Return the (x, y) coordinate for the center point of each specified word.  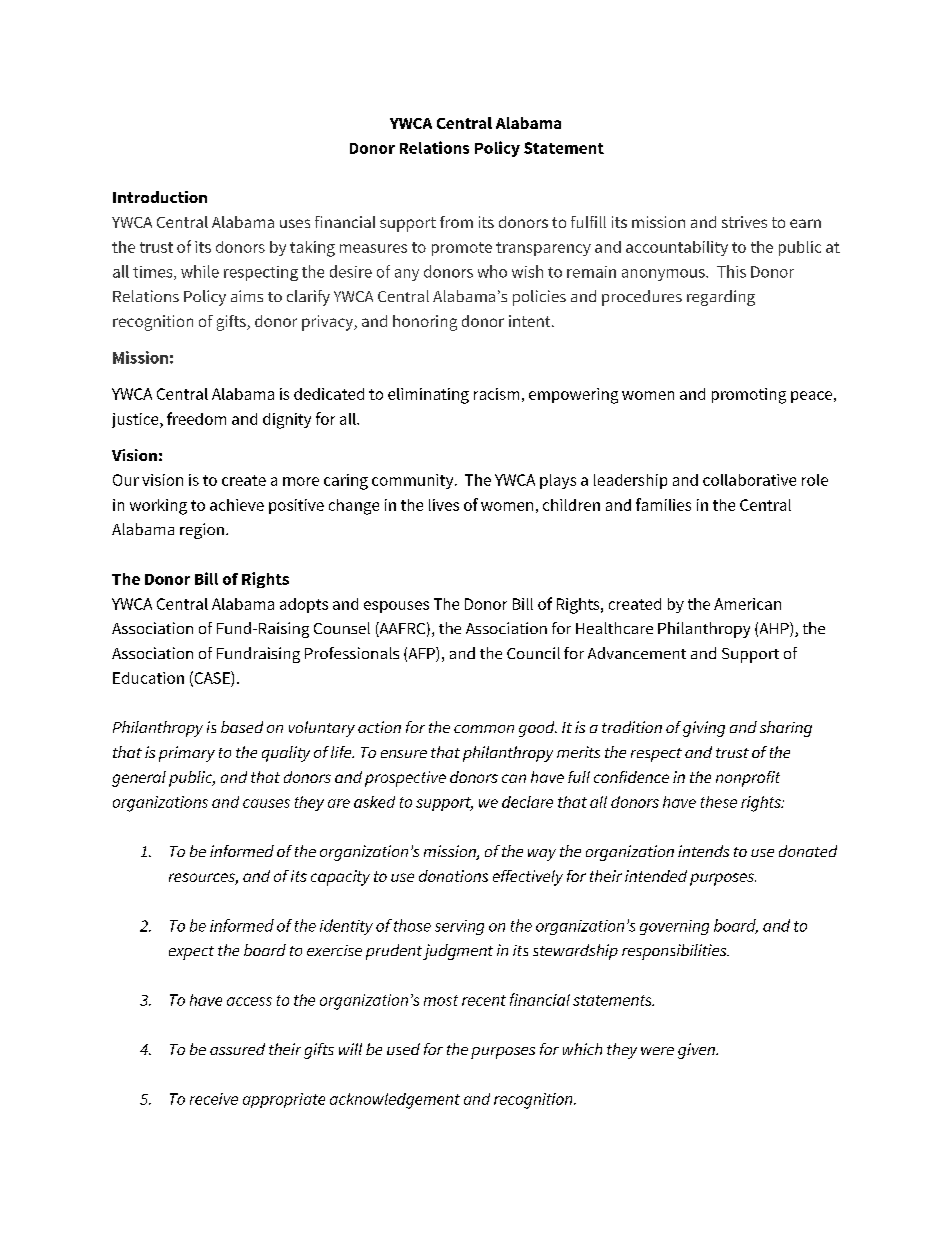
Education (148, 678)
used (403, 1049)
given (697, 1051)
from (456, 222)
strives (744, 222)
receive (214, 1099)
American (747, 604)
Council (533, 653)
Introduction (160, 197)
